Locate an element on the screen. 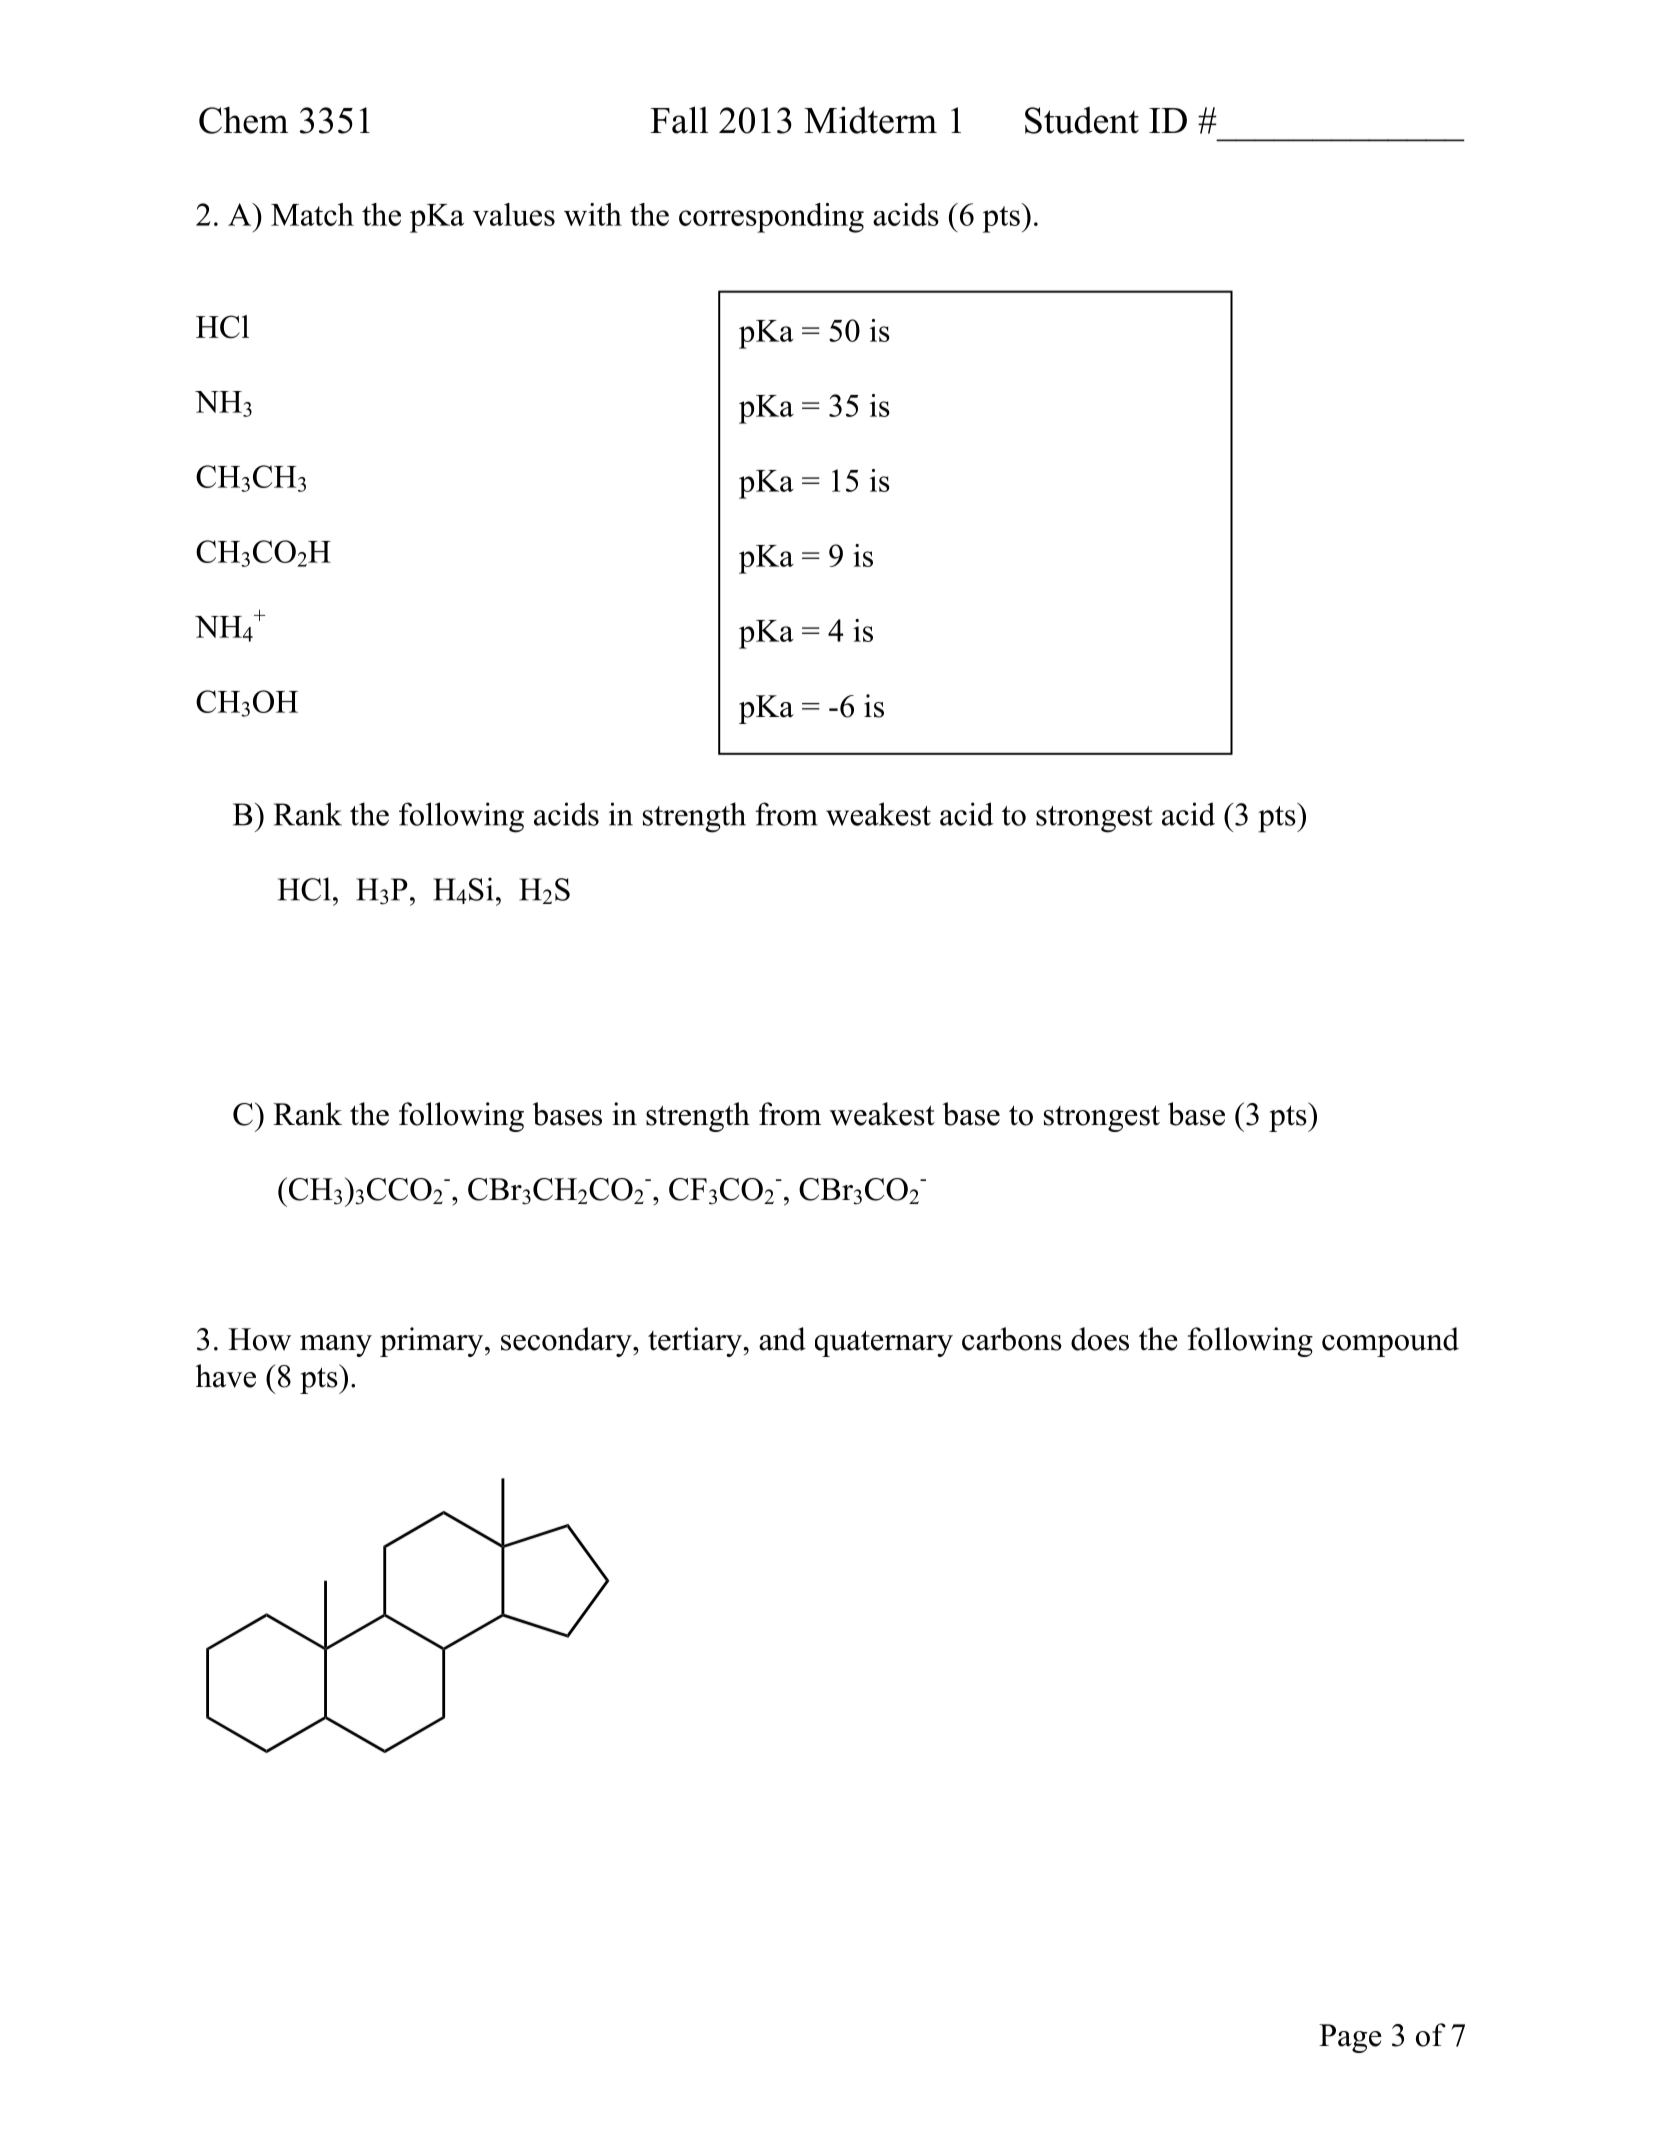 The width and height of the screenshot is (1662, 2151). primary is located at coordinates (433, 1342).
